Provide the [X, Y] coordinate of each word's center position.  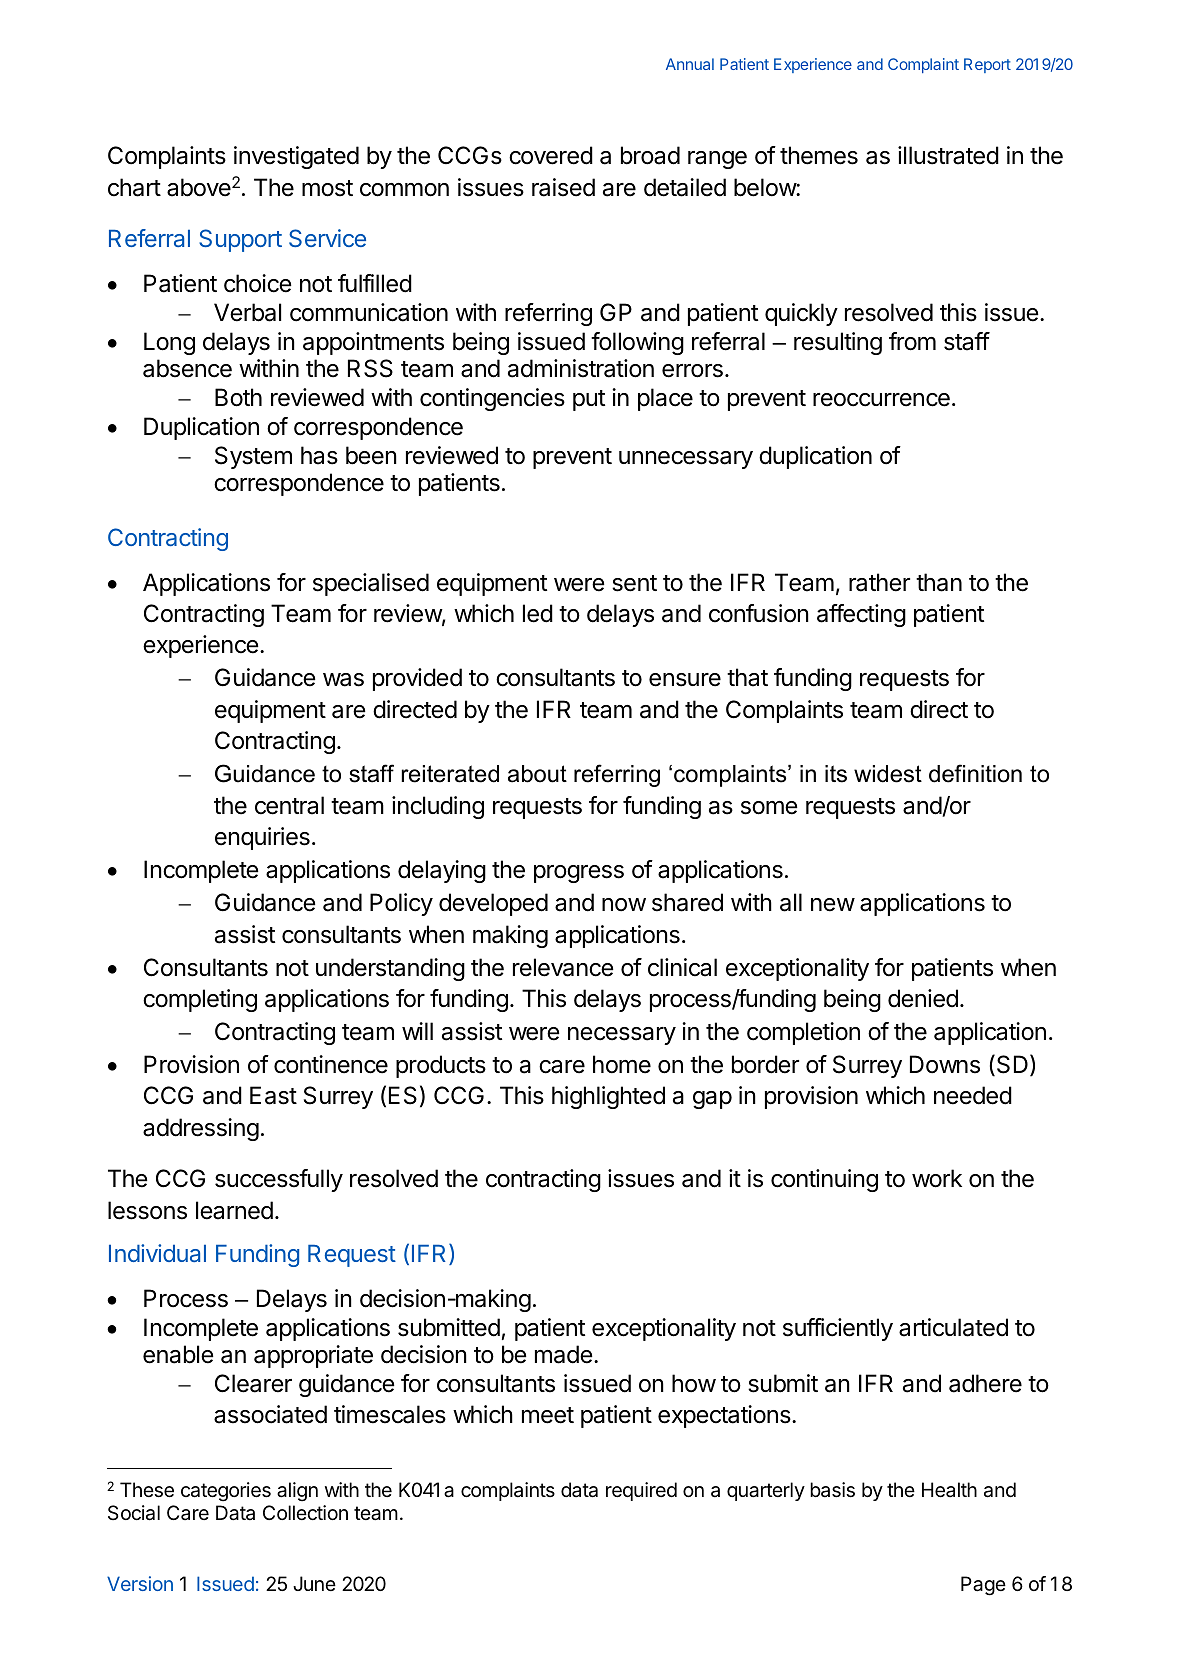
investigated [296, 157]
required [641, 1491]
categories [226, 1492]
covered [551, 155]
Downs [945, 1064]
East [273, 1095]
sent [634, 583]
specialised [371, 584]
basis [832, 1490]
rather [879, 582]
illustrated [948, 155]
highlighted [608, 1097]
